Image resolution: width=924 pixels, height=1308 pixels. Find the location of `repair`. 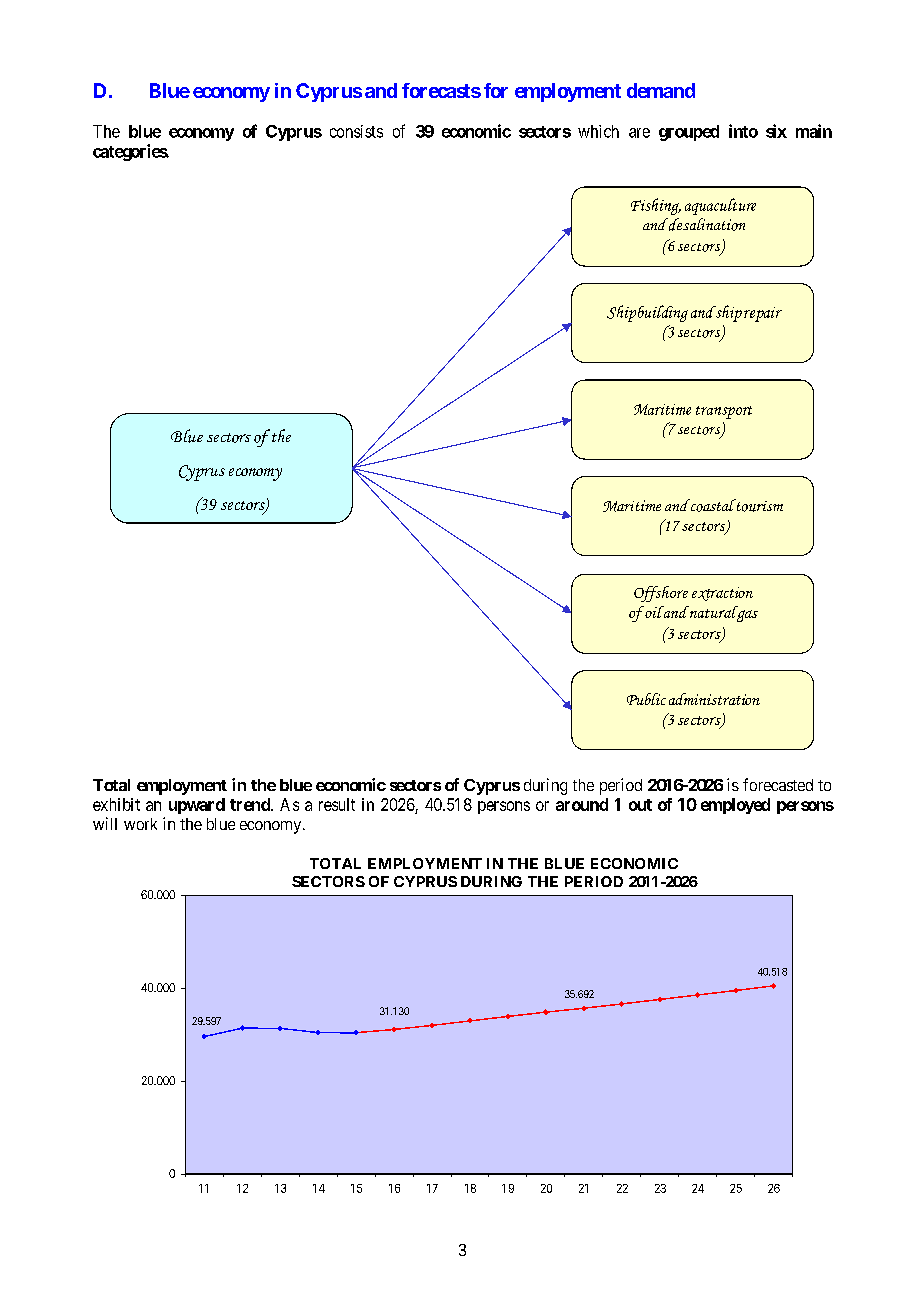

repair is located at coordinates (763, 314).
